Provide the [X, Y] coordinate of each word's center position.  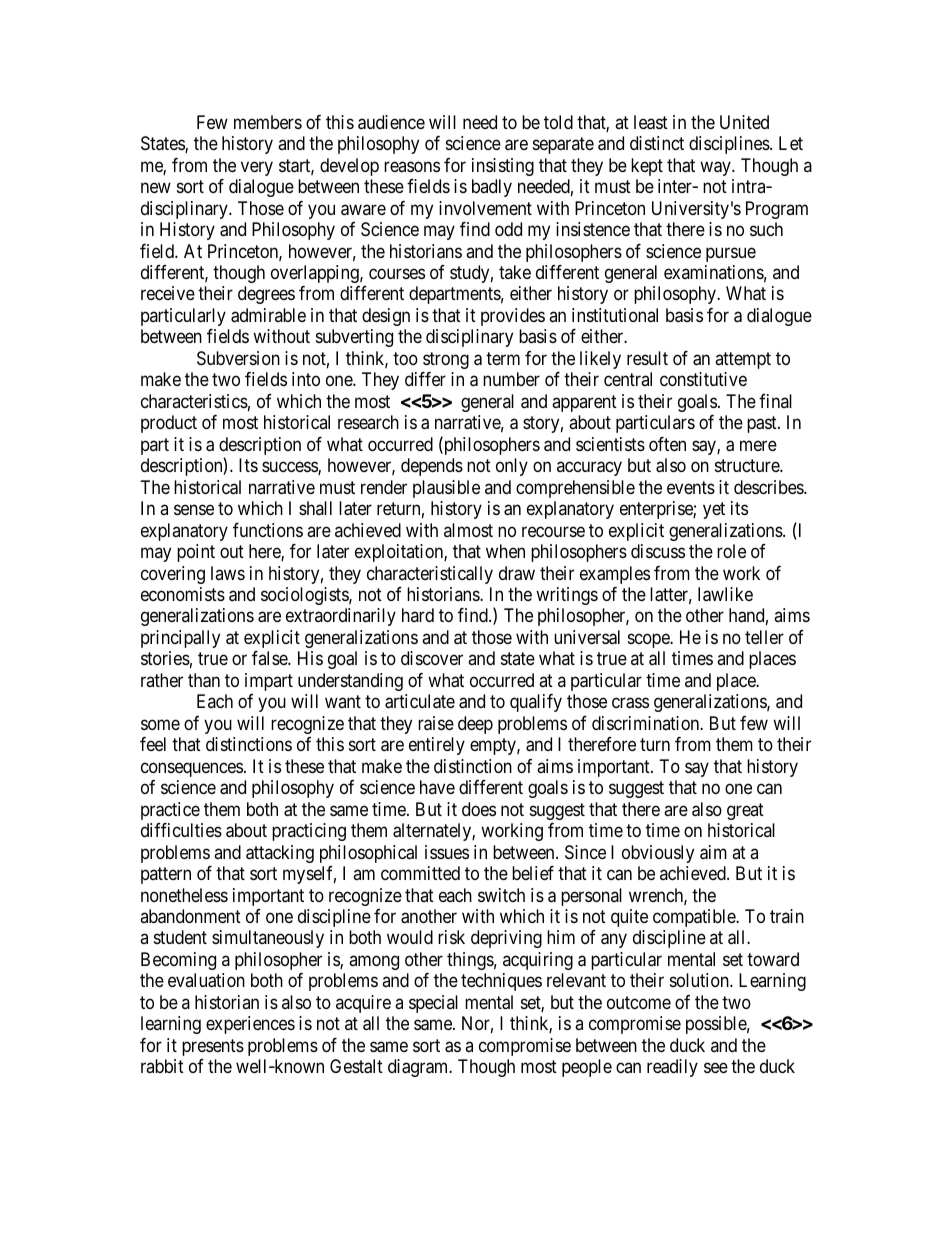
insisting [503, 167]
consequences [192, 769]
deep [475, 725]
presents [213, 1047]
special [433, 1004]
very [257, 168]
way [716, 168]
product [169, 424]
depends [432, 467]
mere [758, 445]
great [745, 811]
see [716, 1068]
